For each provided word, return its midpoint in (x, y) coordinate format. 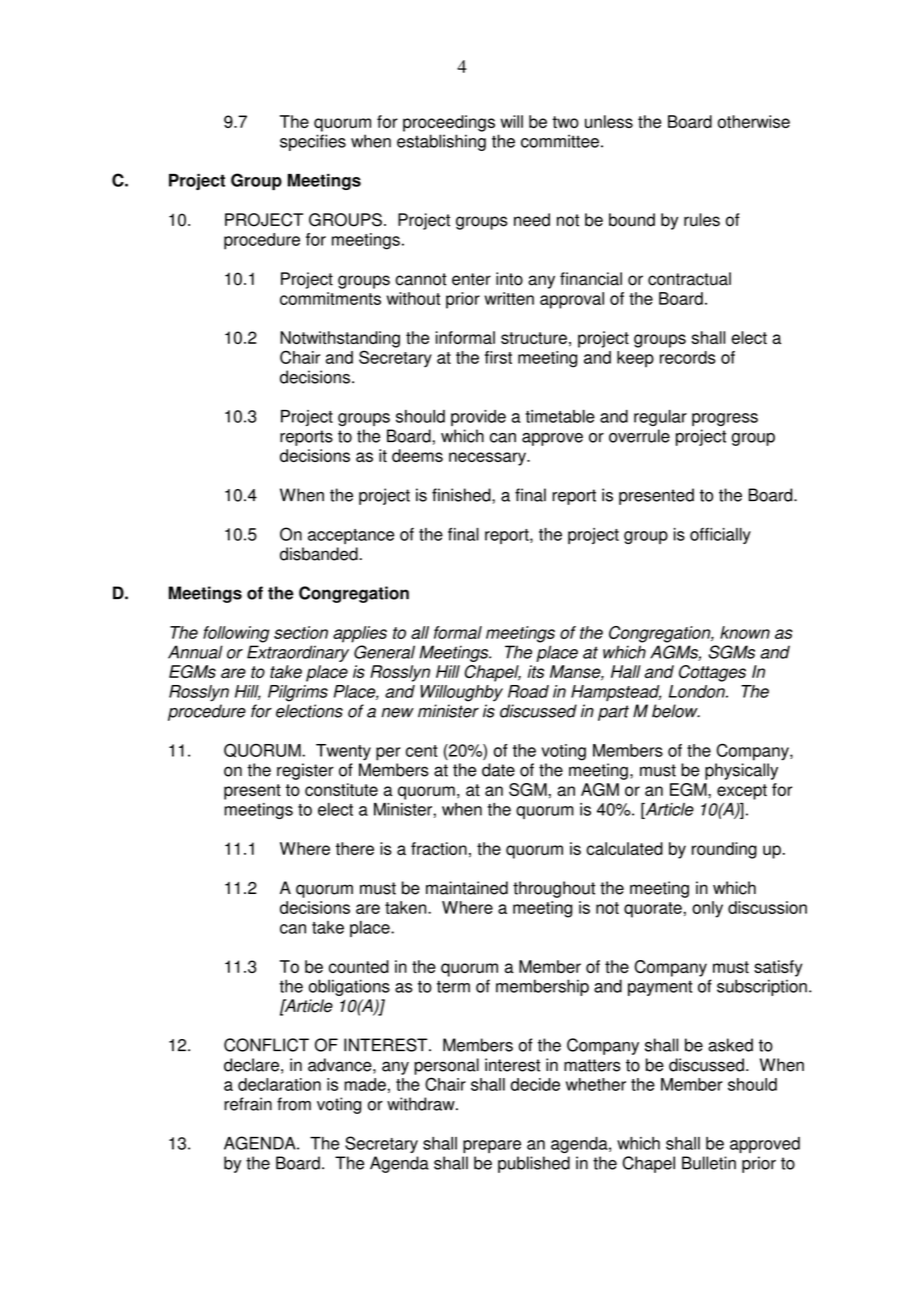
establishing (441, 142)
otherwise (754, 121)
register (305, 771)
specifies (313, 142)
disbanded (319, 554)
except (742, 792)
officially (720, 536)
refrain (248, 1104)
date (498, 770)
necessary (488, 459)
